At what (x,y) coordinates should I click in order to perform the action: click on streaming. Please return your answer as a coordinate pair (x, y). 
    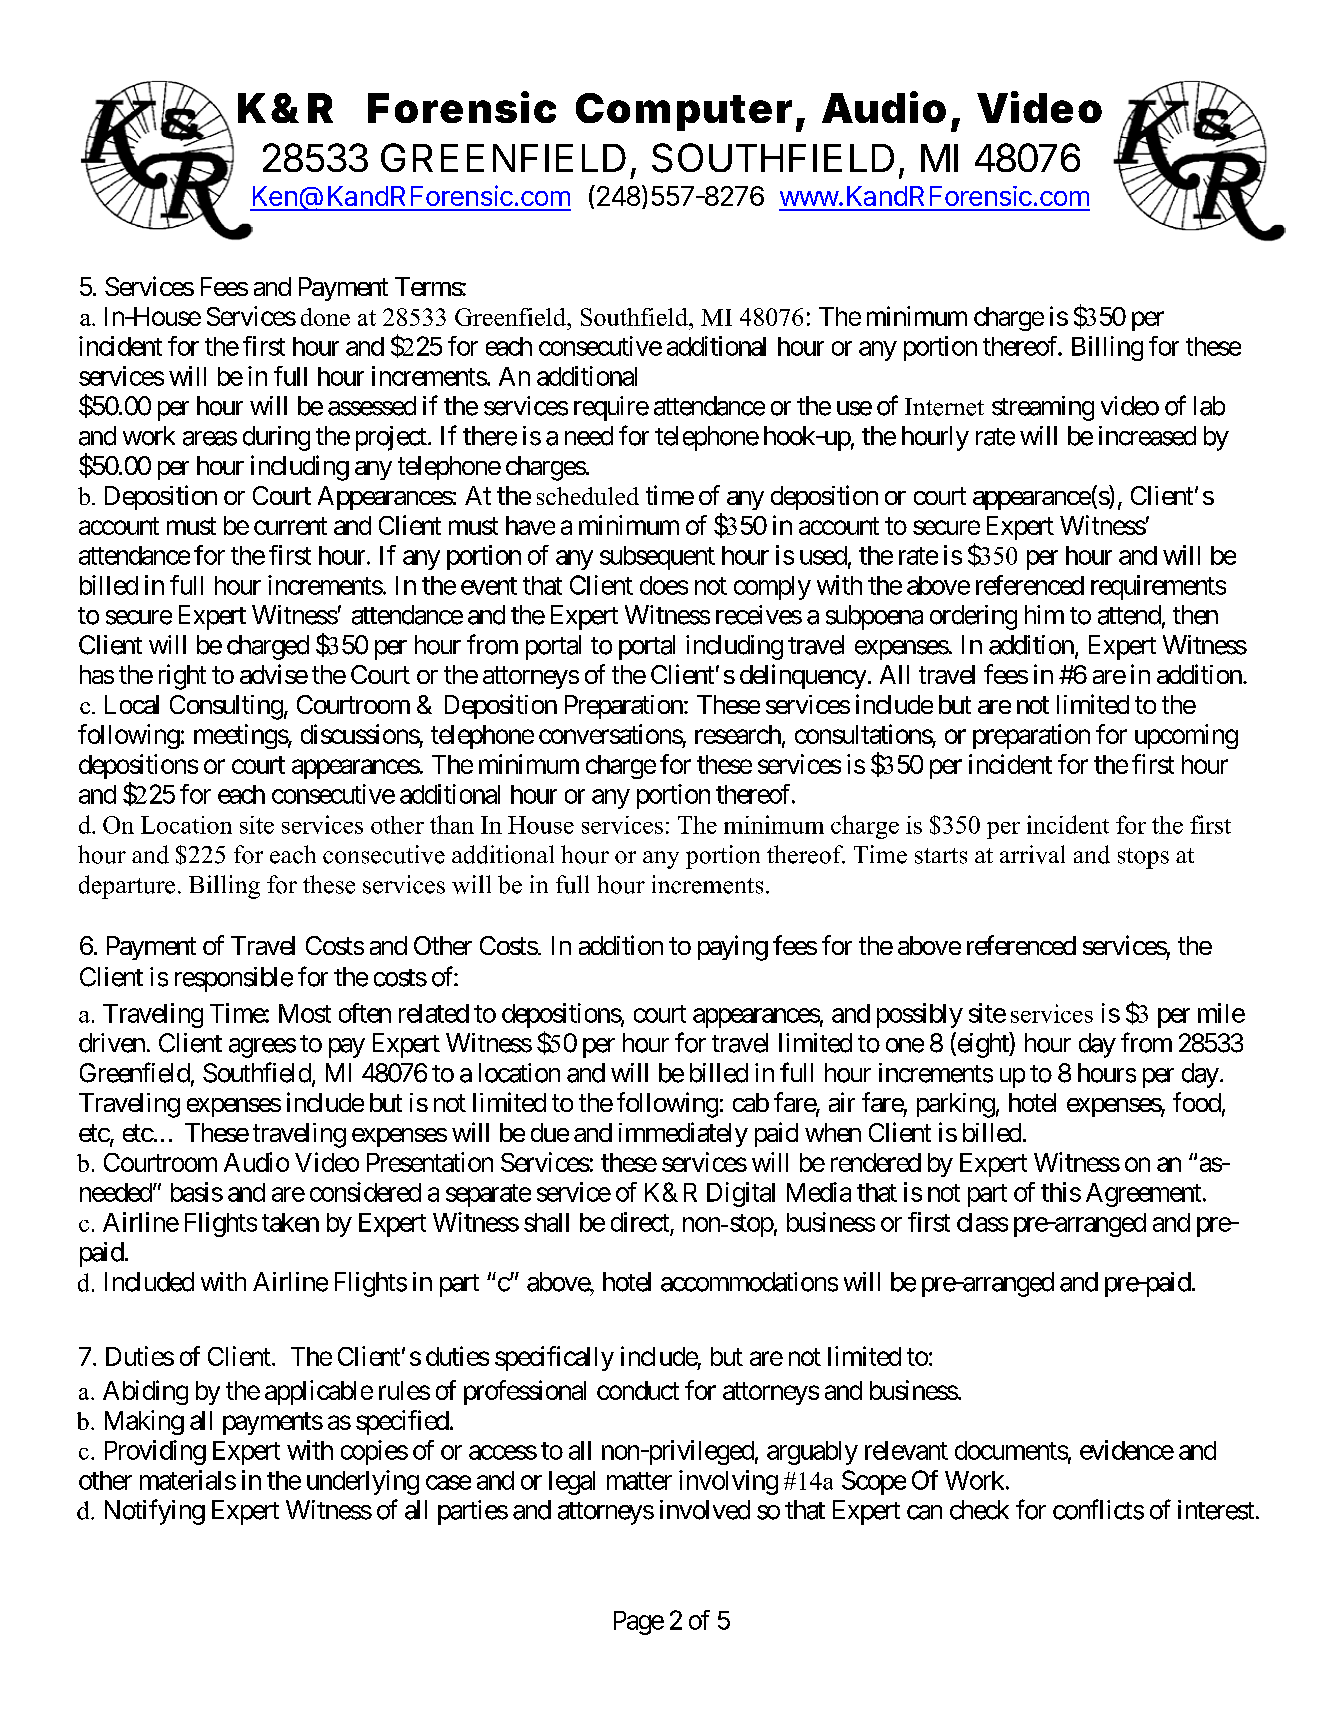
    Looking at the image, I should click on (1043, 408).
